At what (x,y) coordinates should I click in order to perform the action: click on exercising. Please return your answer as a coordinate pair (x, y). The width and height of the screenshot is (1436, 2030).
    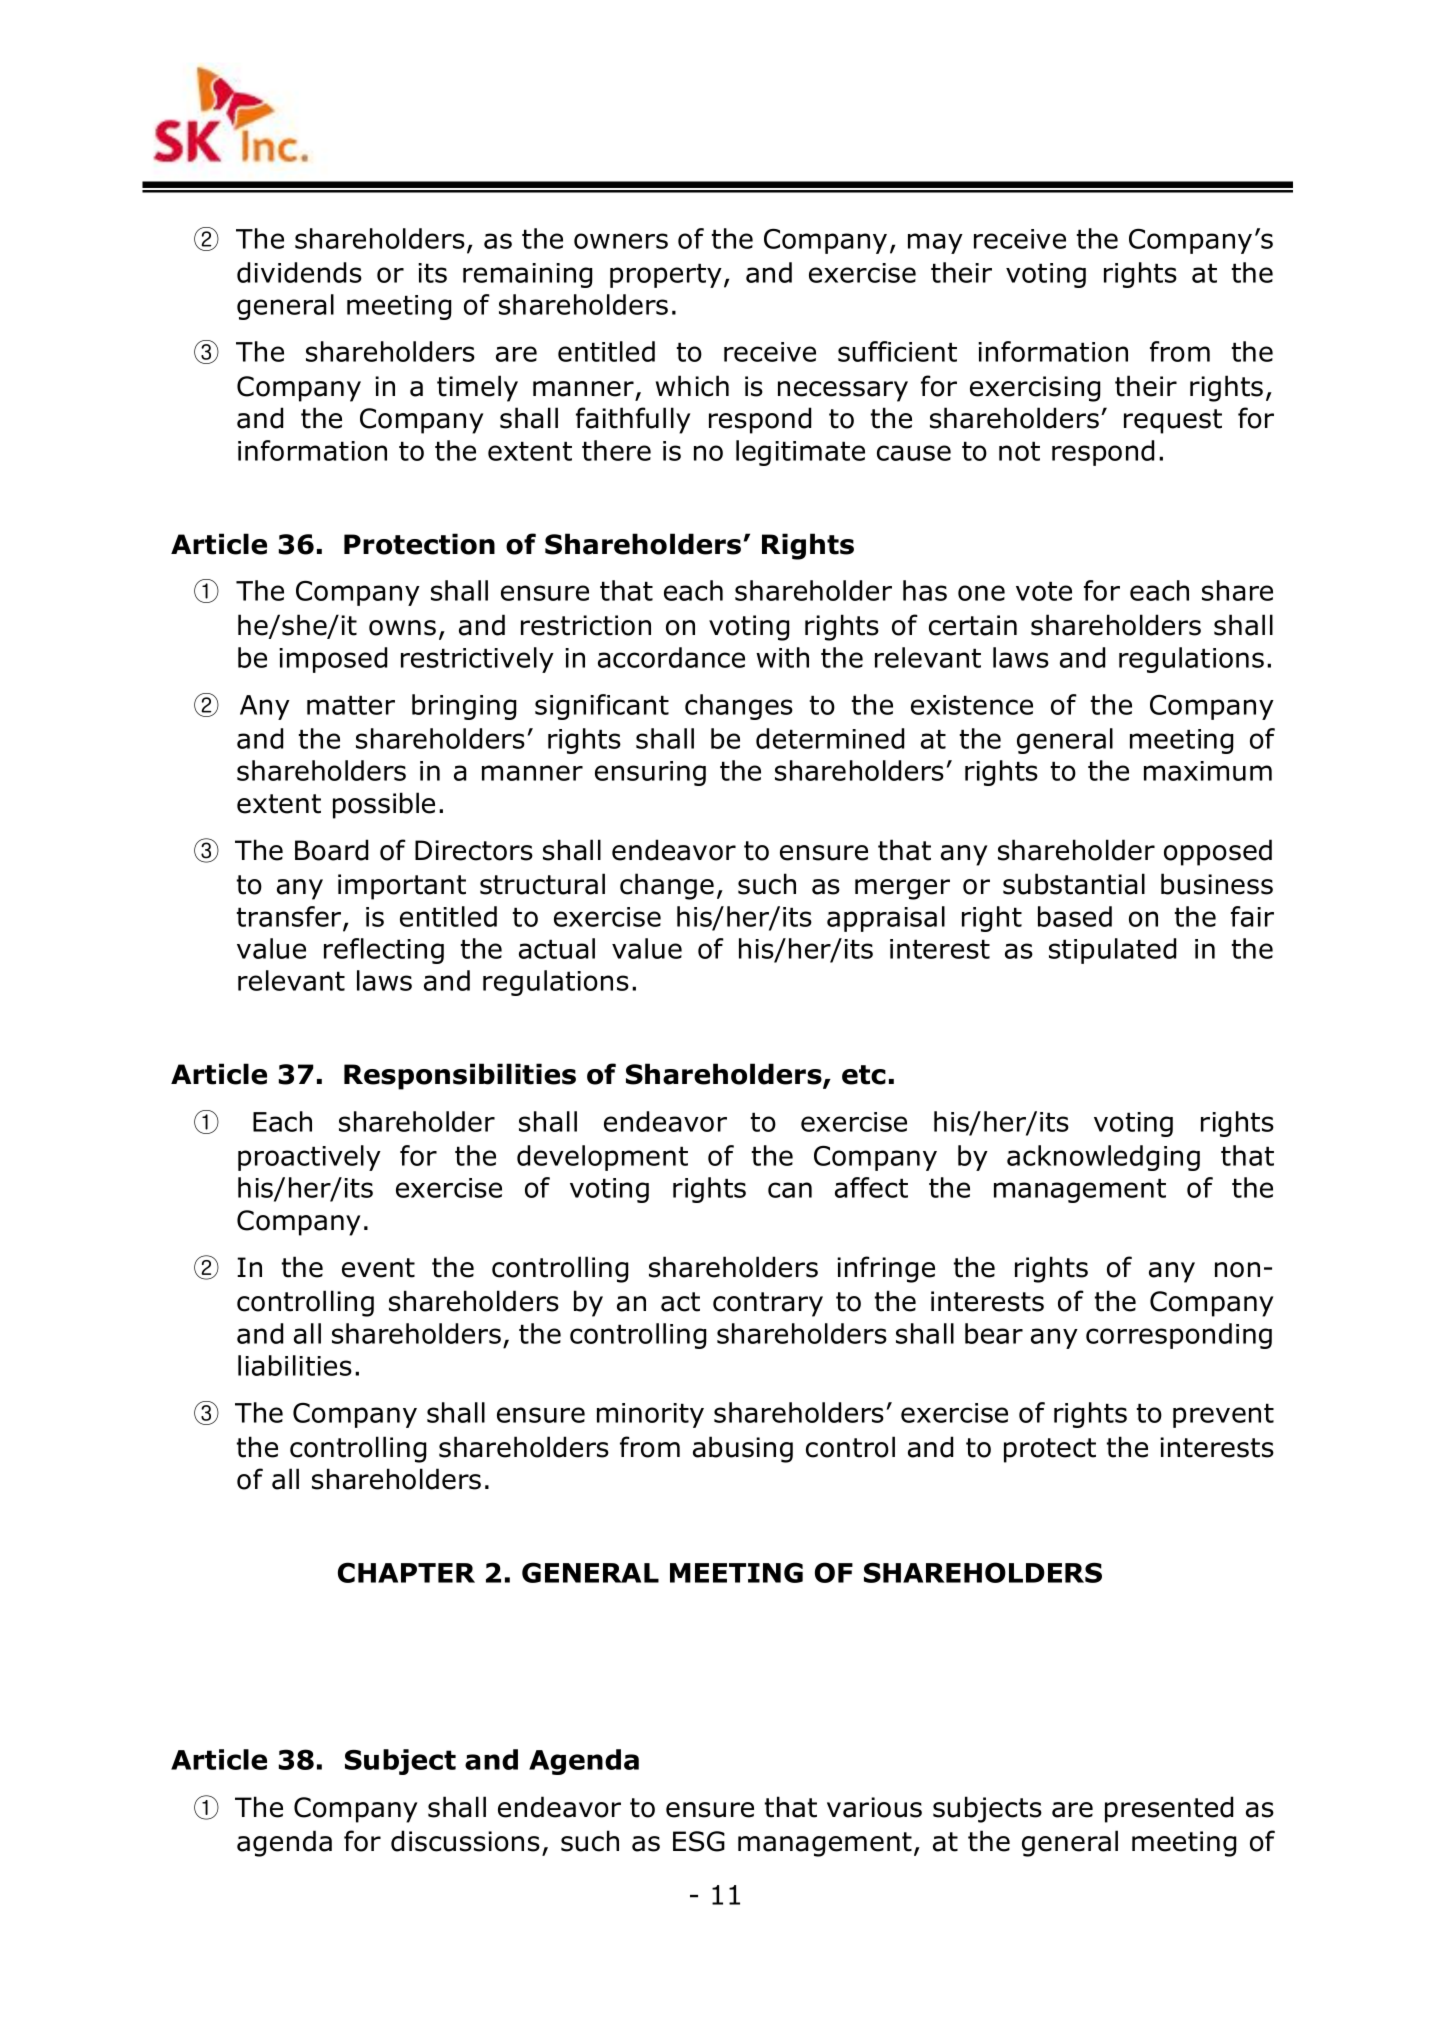
    Looking at the image, I should click on (1035, 389).
